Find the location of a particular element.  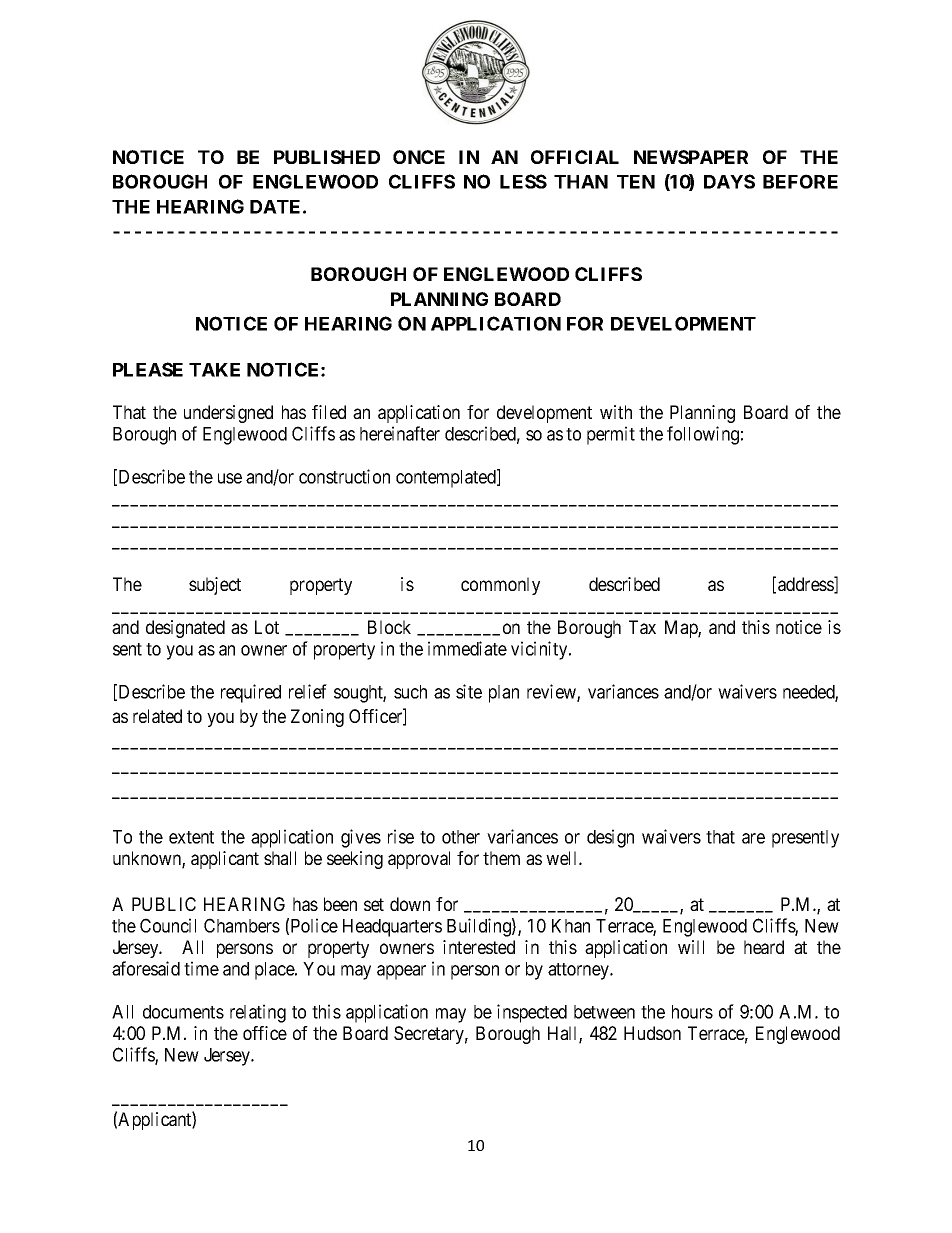

relating is located at coordinates (258, 1013).
